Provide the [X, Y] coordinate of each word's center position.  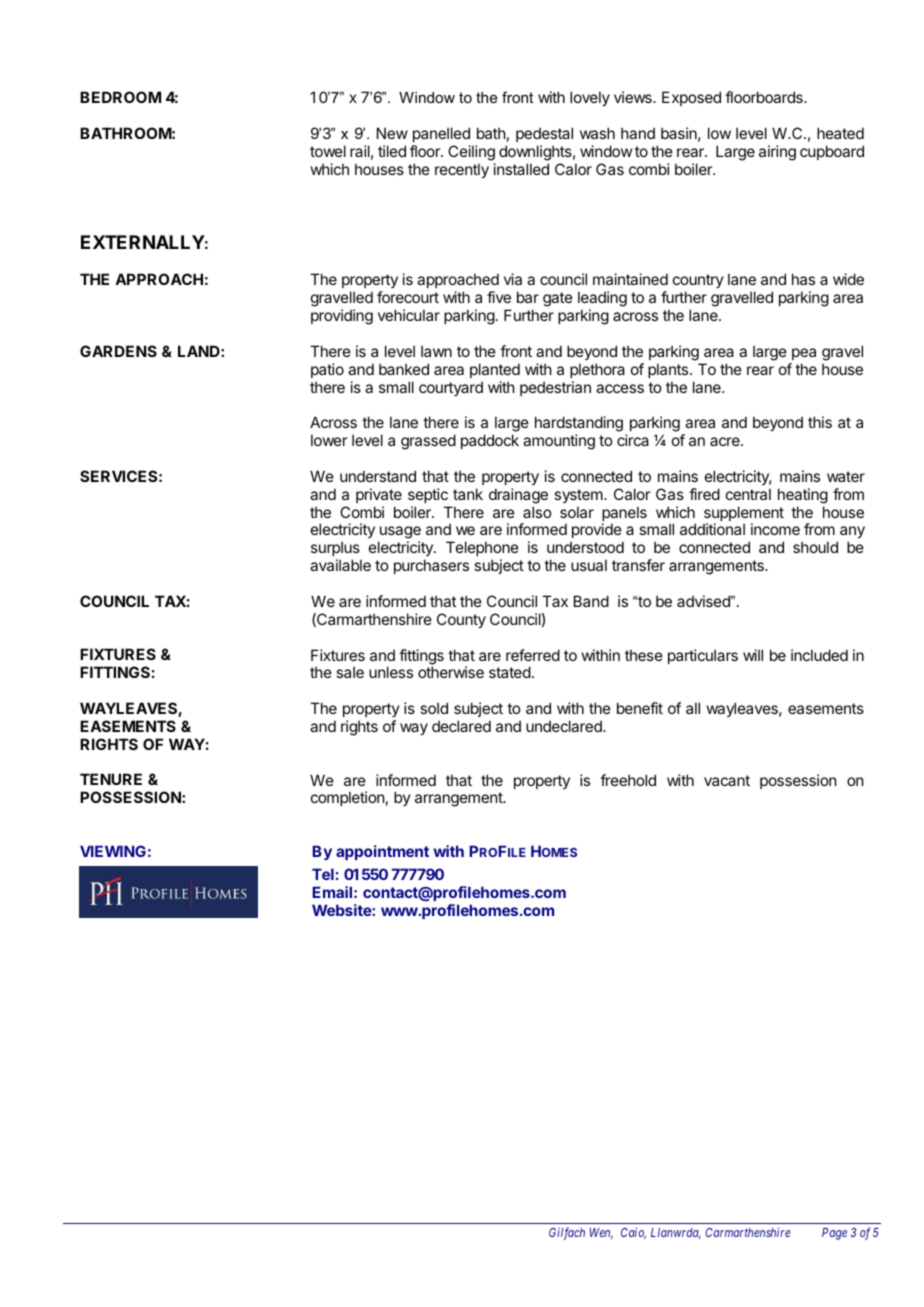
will [753, 655]
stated [510, 672]
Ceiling [471, 153]
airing [777, 153]
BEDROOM [120, 97]
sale [350, 672]
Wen [601, 1233]
